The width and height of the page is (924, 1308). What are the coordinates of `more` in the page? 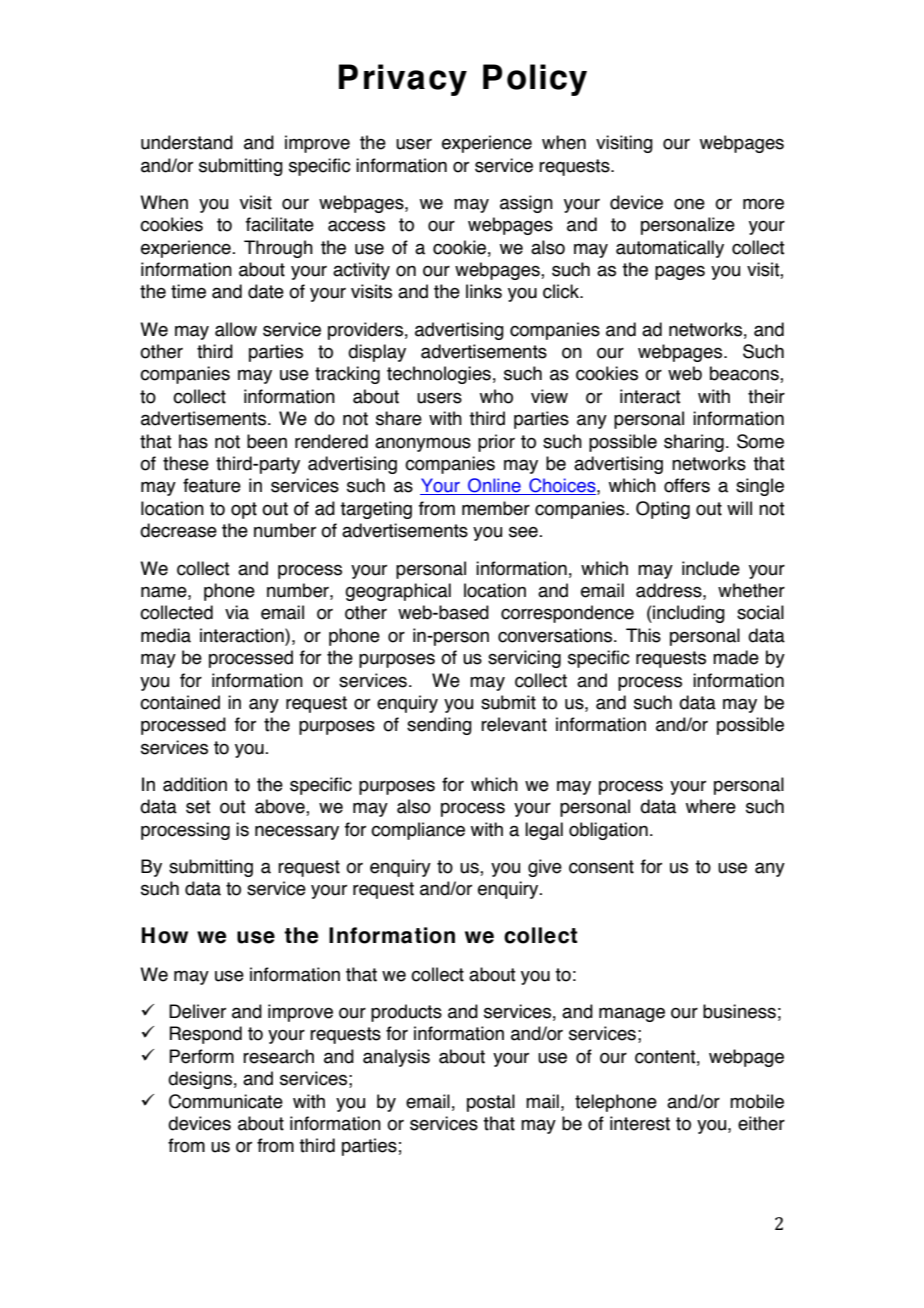 It's located at (763, 204).
